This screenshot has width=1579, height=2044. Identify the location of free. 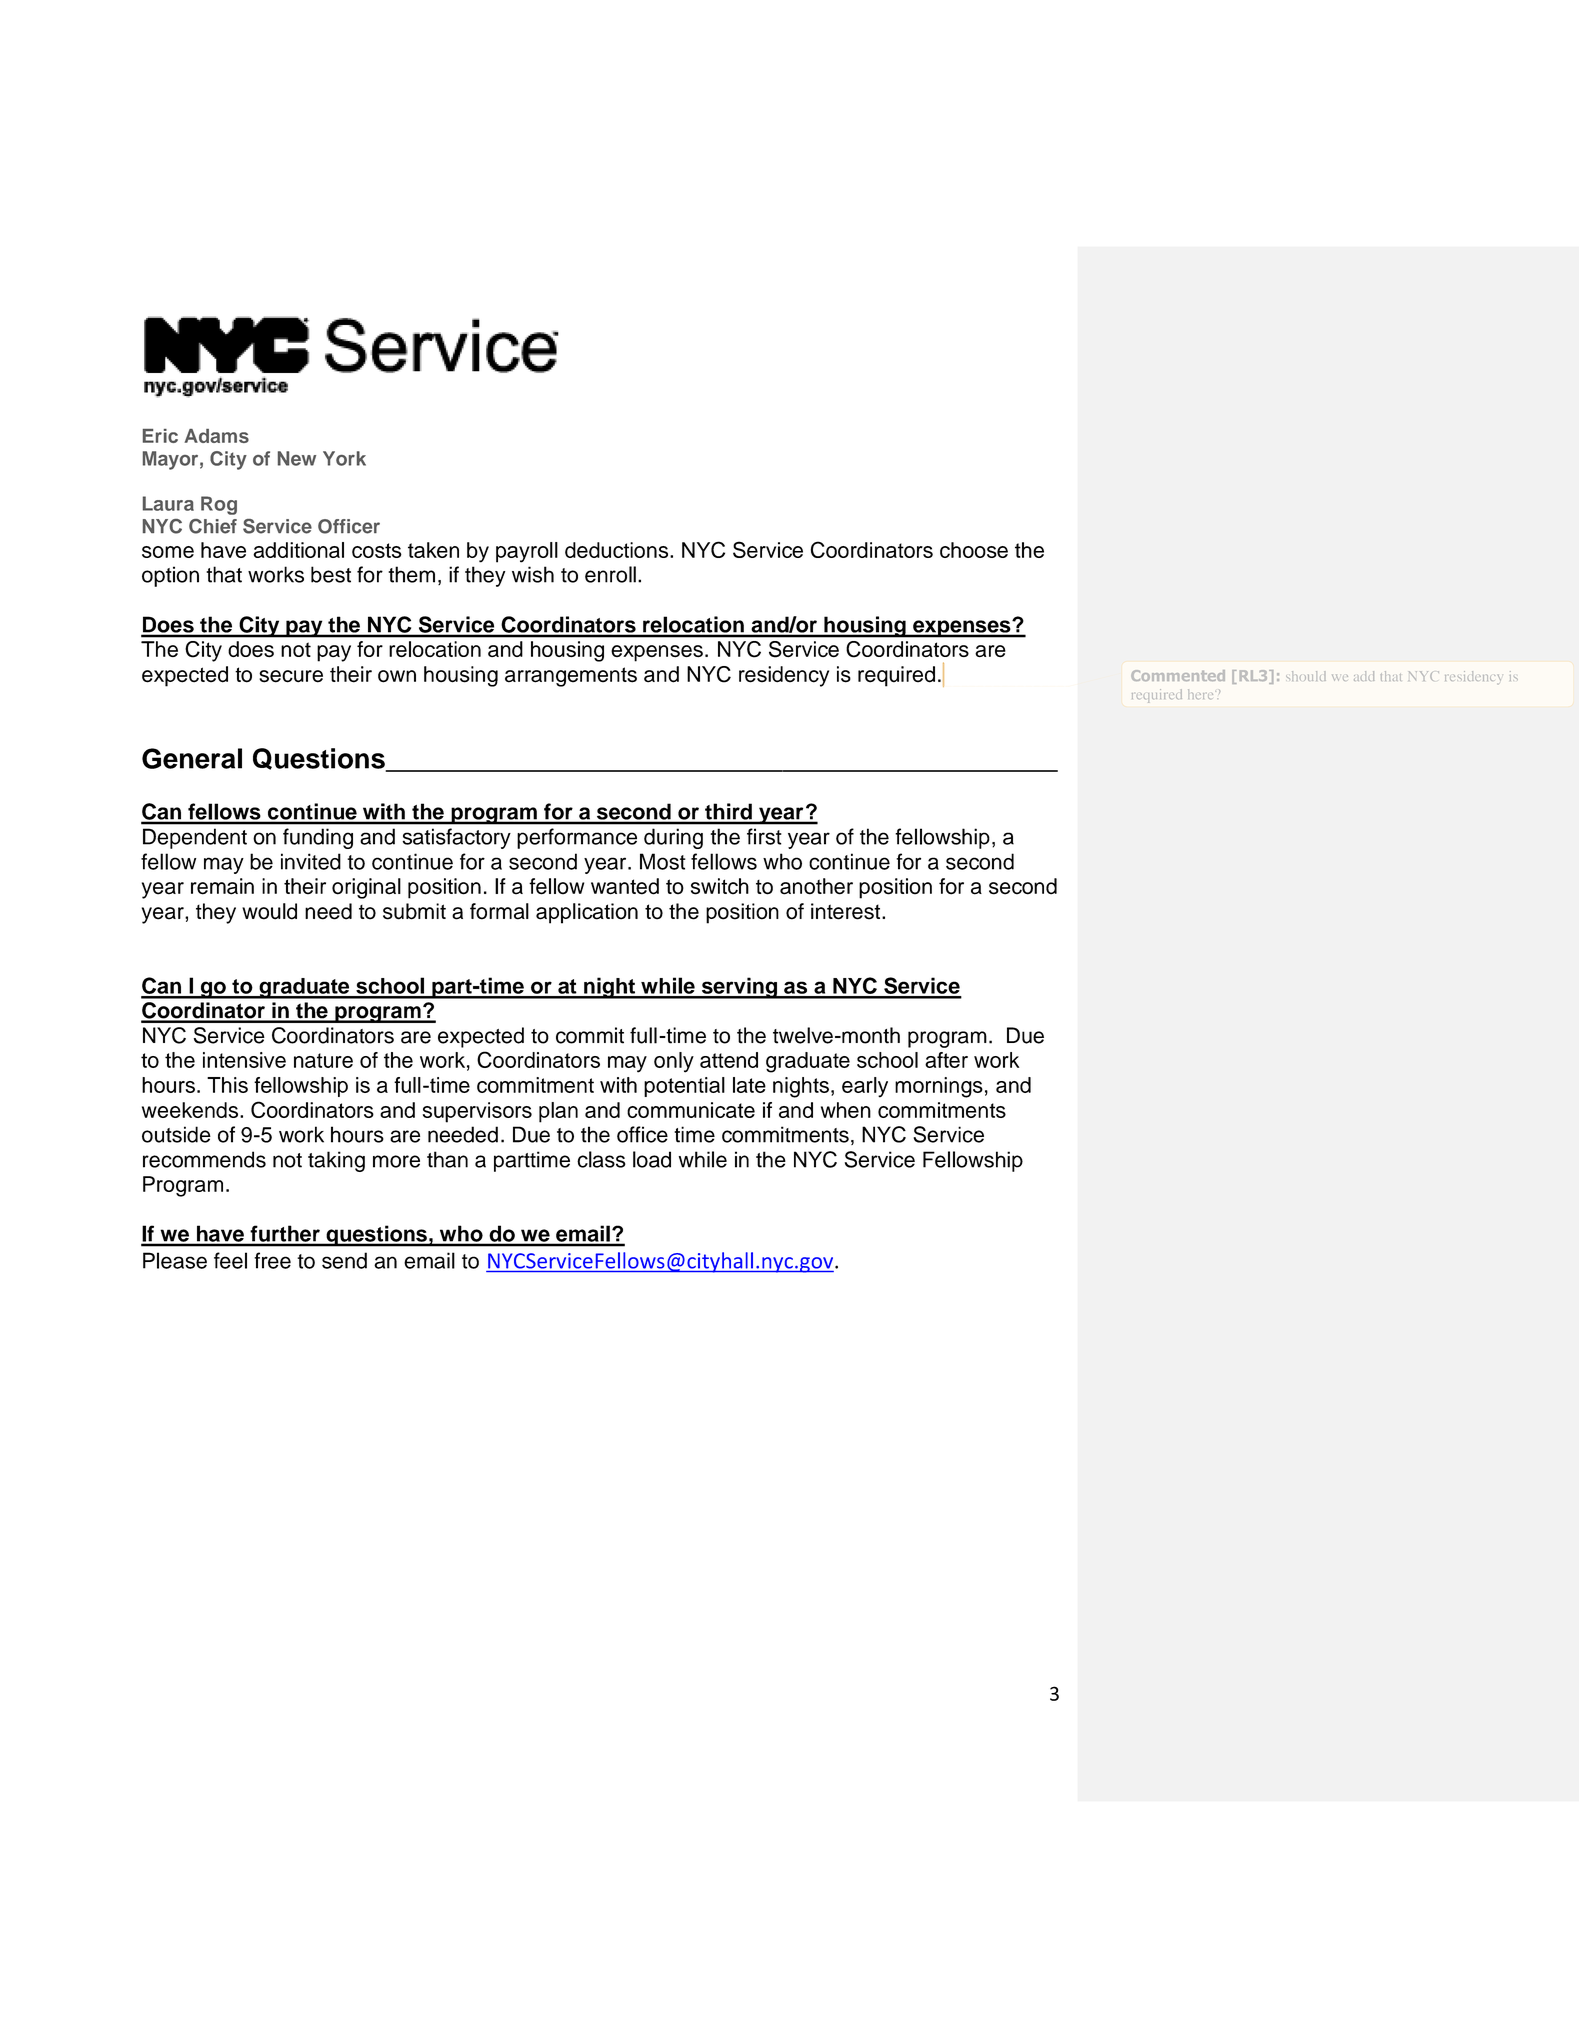
(272, 1260).
